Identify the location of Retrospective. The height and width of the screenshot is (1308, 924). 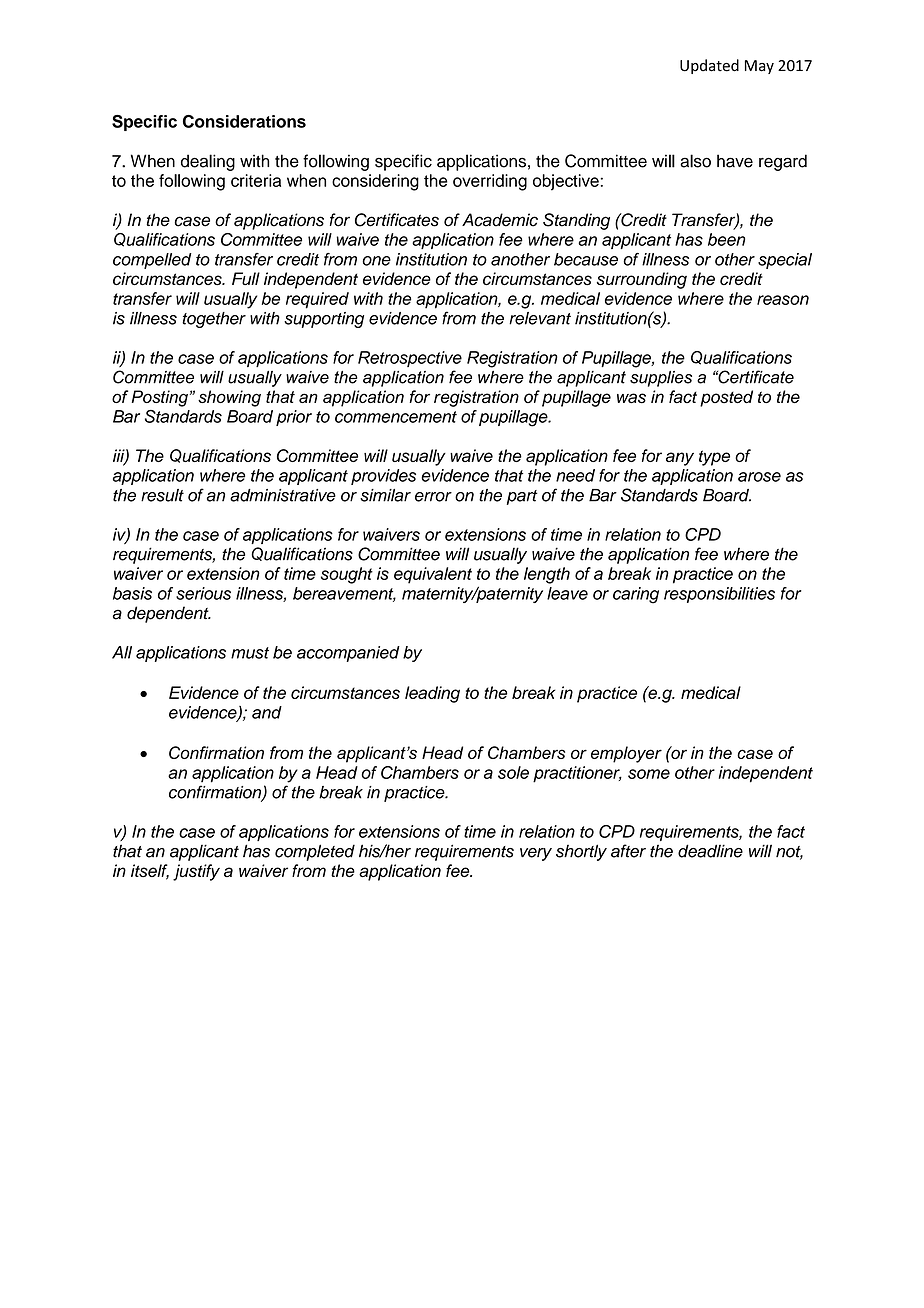
(410, 359).
